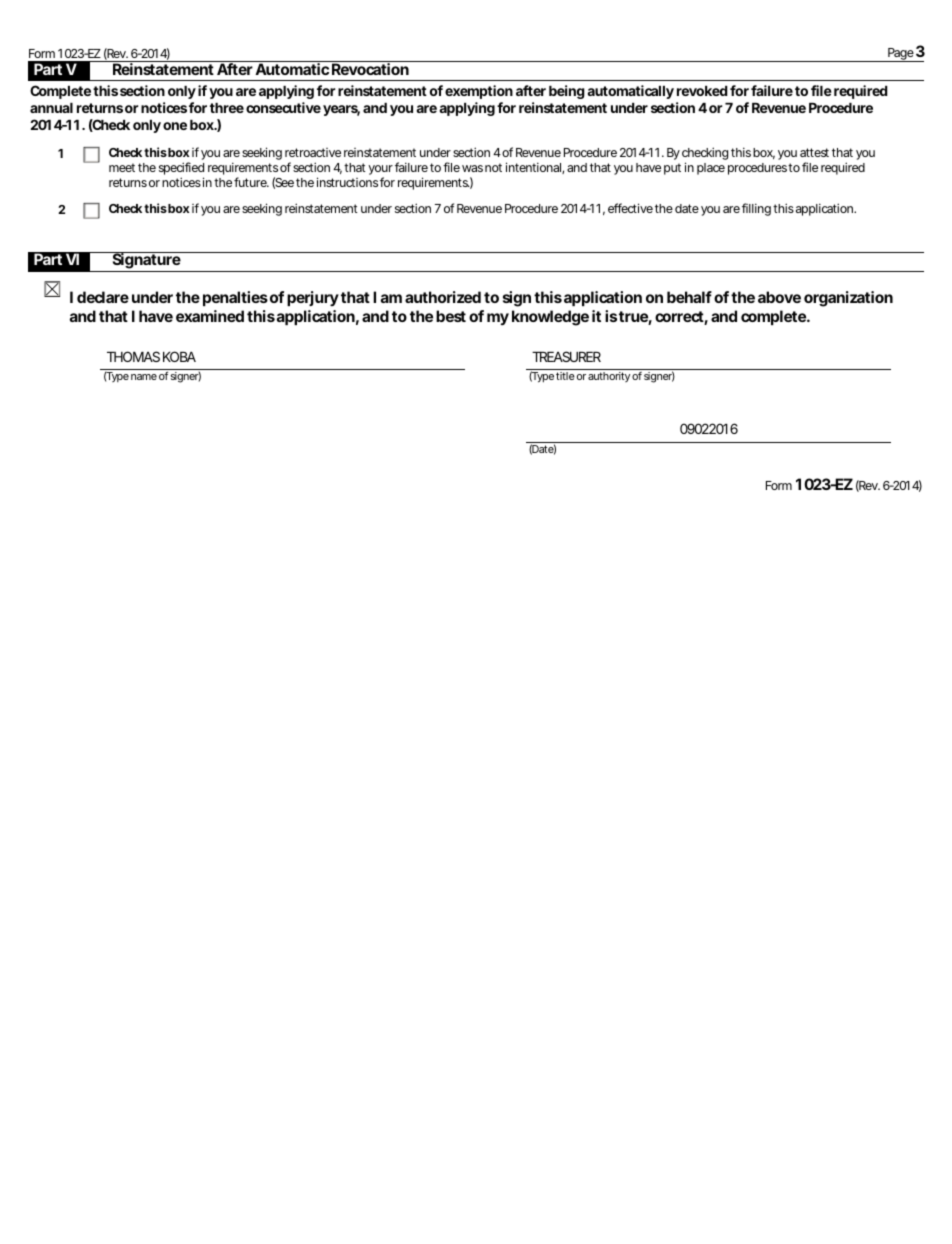 Image resolution: width=952 pixels, height=1244 pixels. What do you see at coordinates (235, 298) in the screenshot?
I see `penalties` at bounding box center [235, 298].
